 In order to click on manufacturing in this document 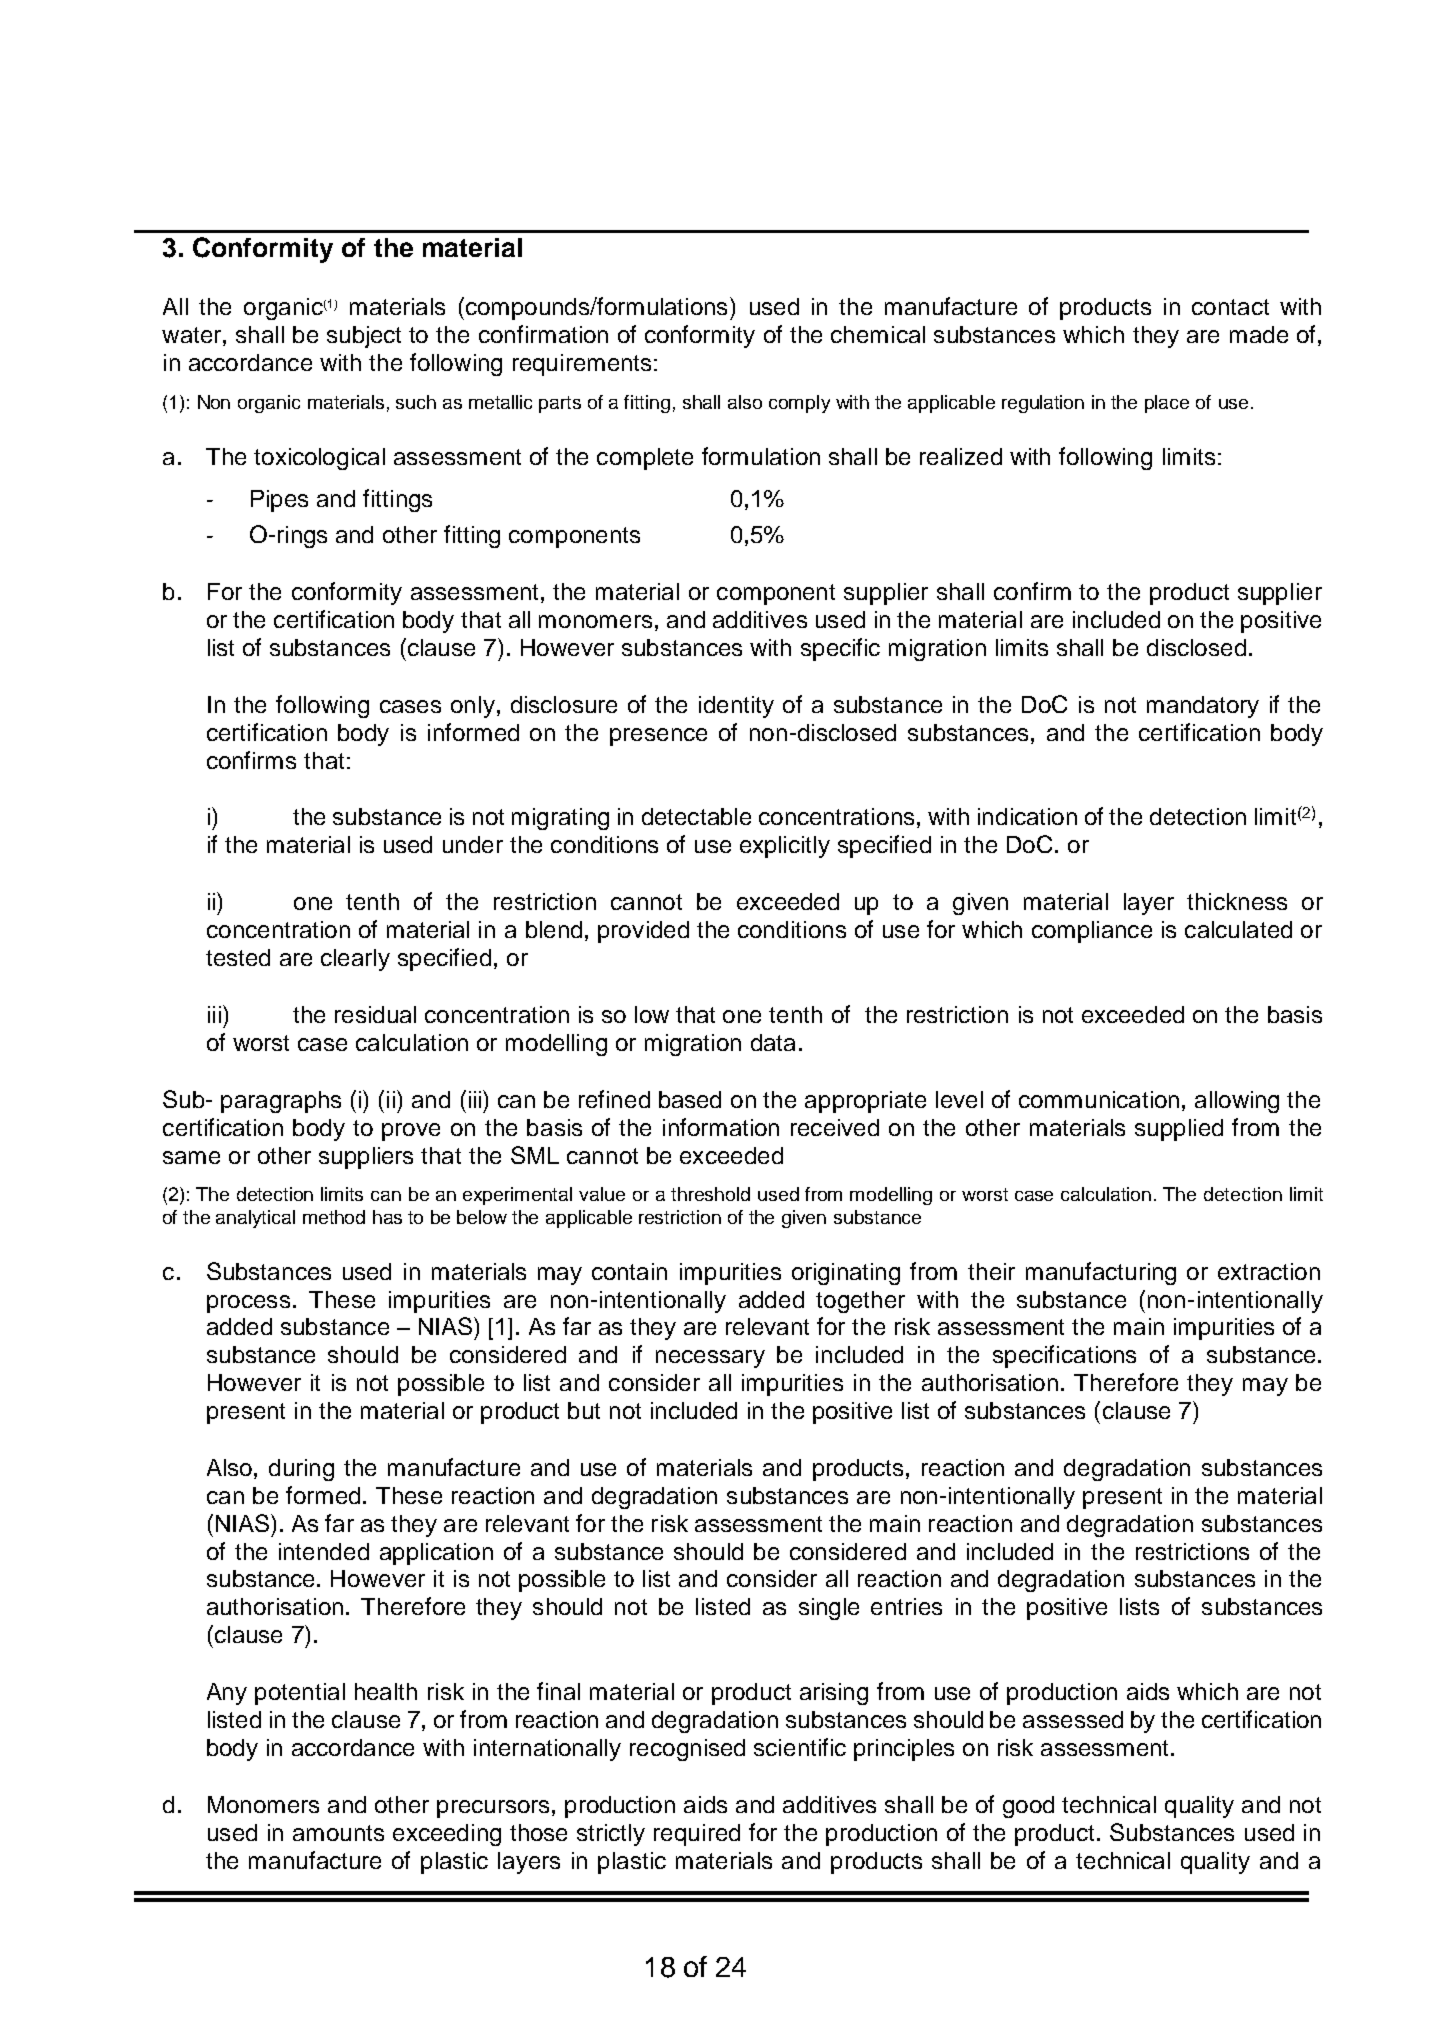, I will do `click(1101, 1273)`.
